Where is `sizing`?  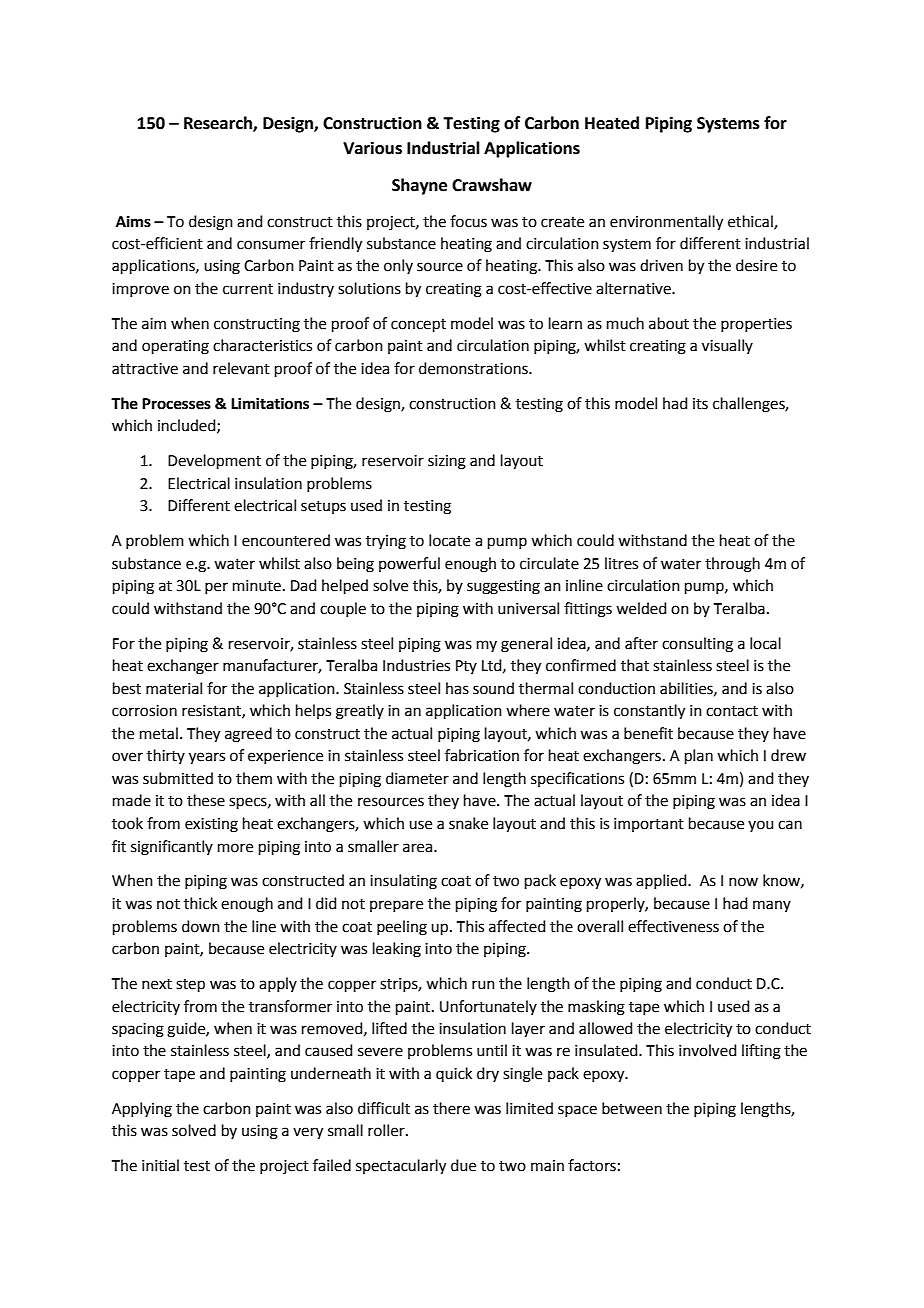
sizing is located at coordinates (447, 462).
